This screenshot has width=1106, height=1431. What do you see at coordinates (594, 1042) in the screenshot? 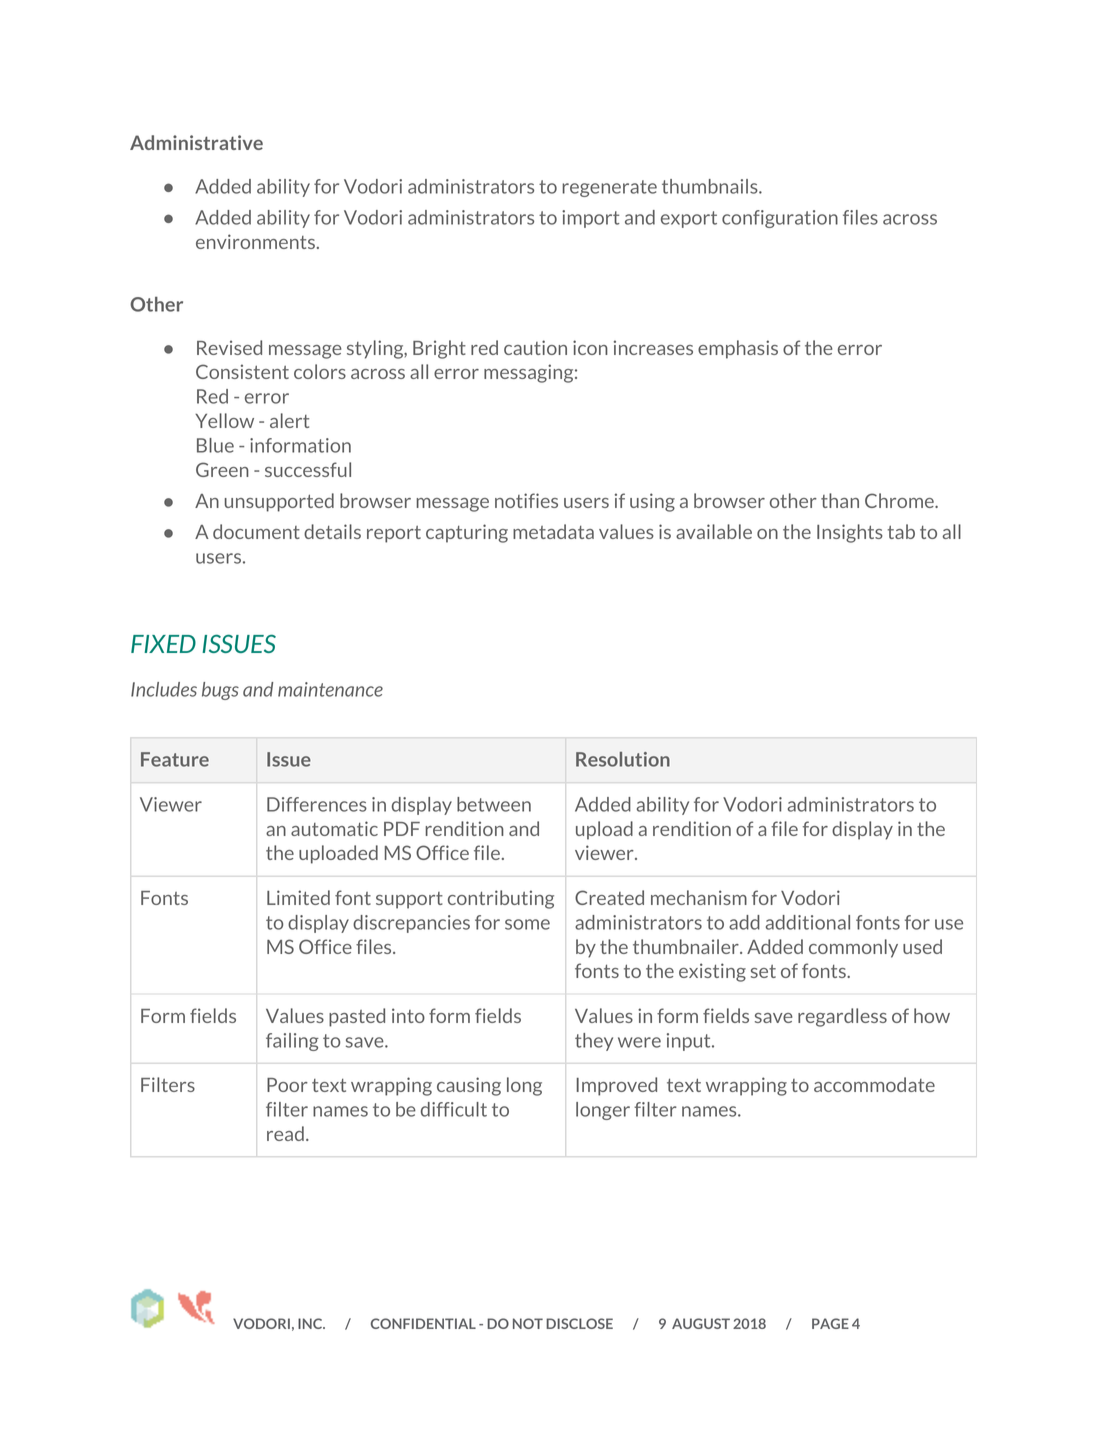
I see `they` at bounding box center [594, 1042].
